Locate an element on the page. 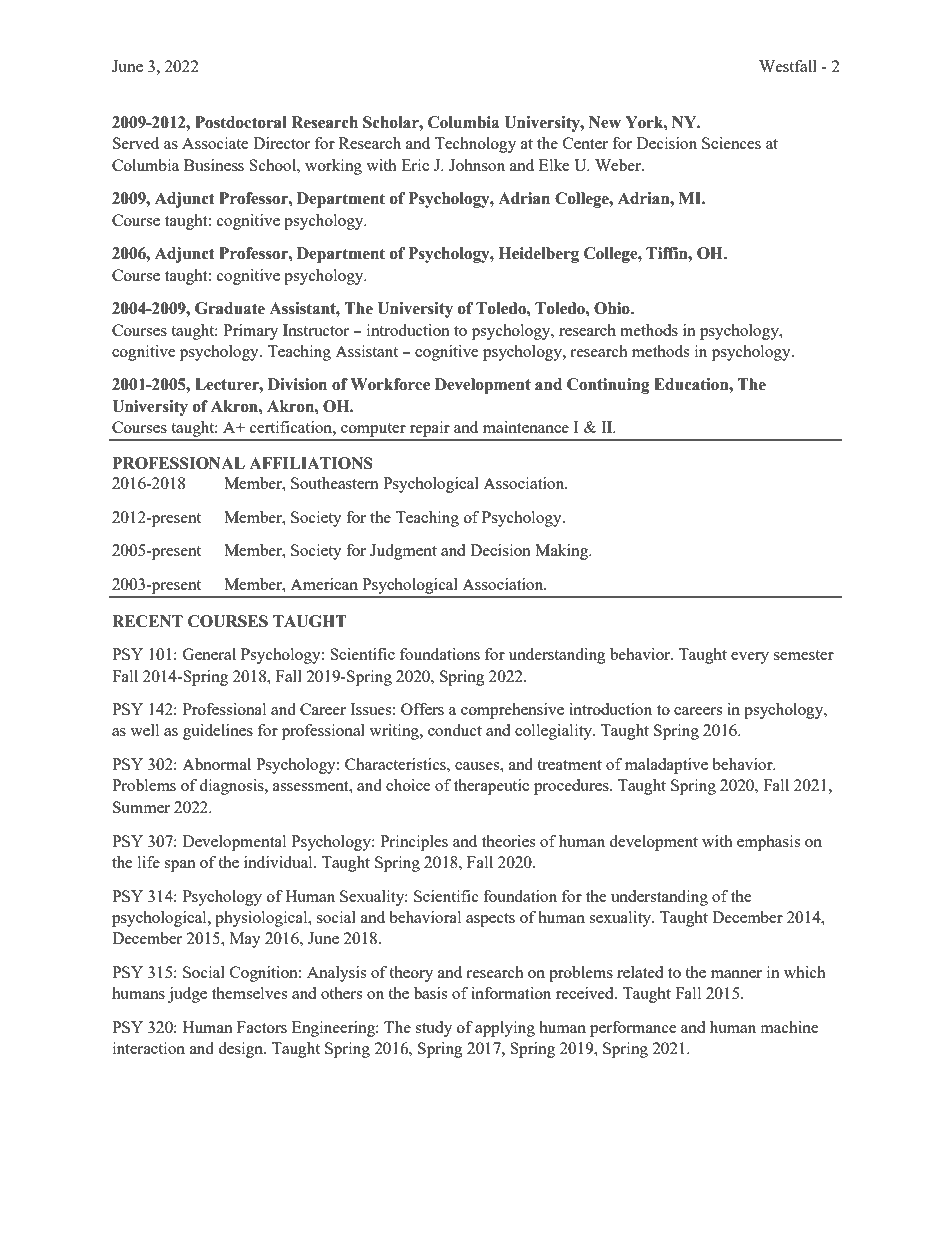 The width and height of the image is (952, 1233). every is located at coordinates (750, 658).
